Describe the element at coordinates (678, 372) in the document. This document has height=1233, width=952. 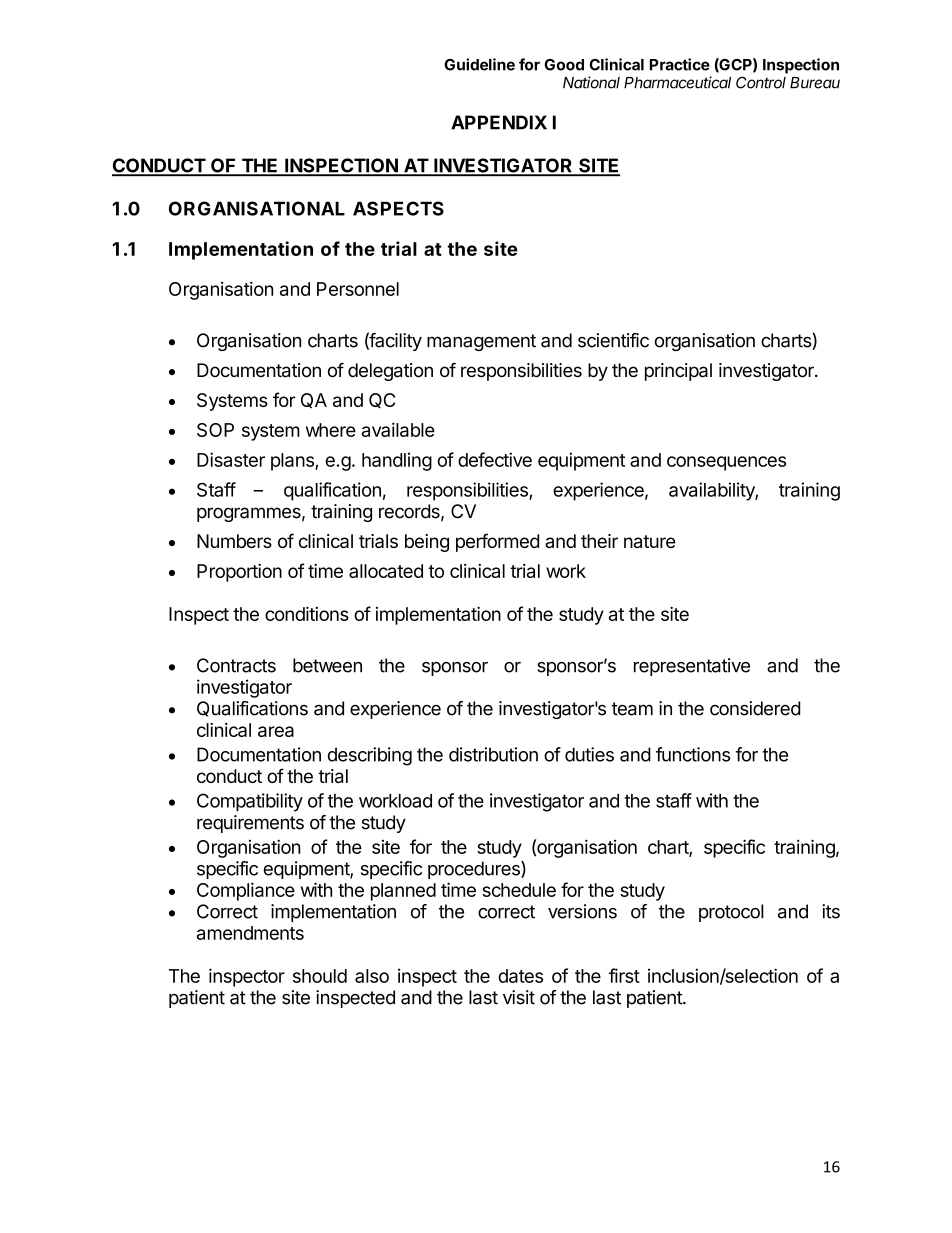
I see `principal` at that location.
